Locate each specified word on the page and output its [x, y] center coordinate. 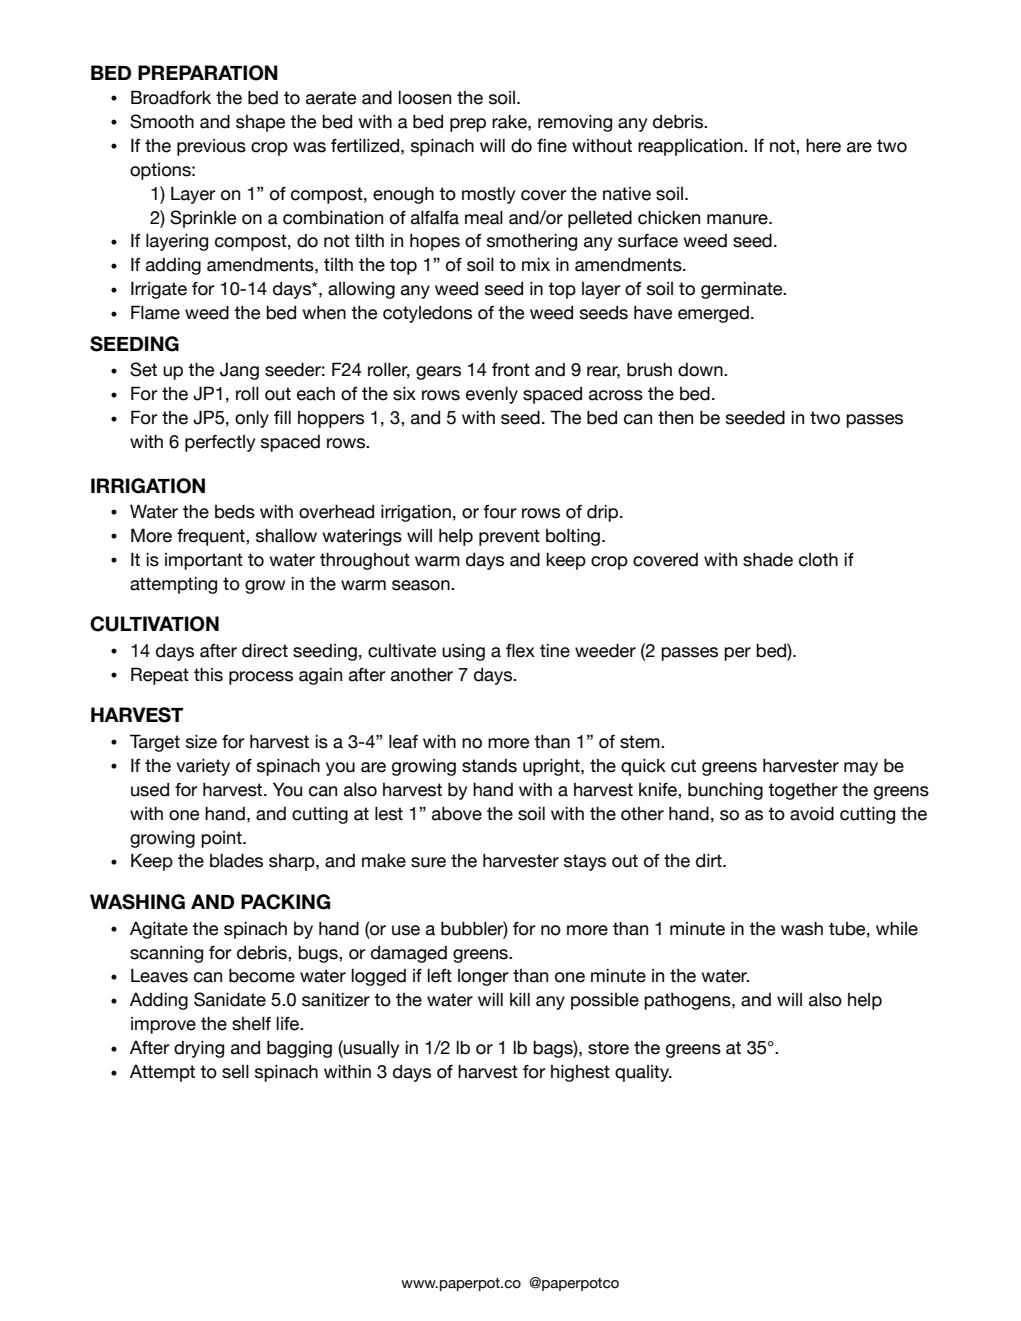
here [823, 145]
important [204, 561]
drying [199, 1049]
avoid [812, 813]
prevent [509, 537]
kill [520, 999]
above [457, 813]
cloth [818, 560]
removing [575, 123]
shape [260, 123]
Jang [239, 371]
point [222, 839]
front [511, 370]
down [701, 370]
